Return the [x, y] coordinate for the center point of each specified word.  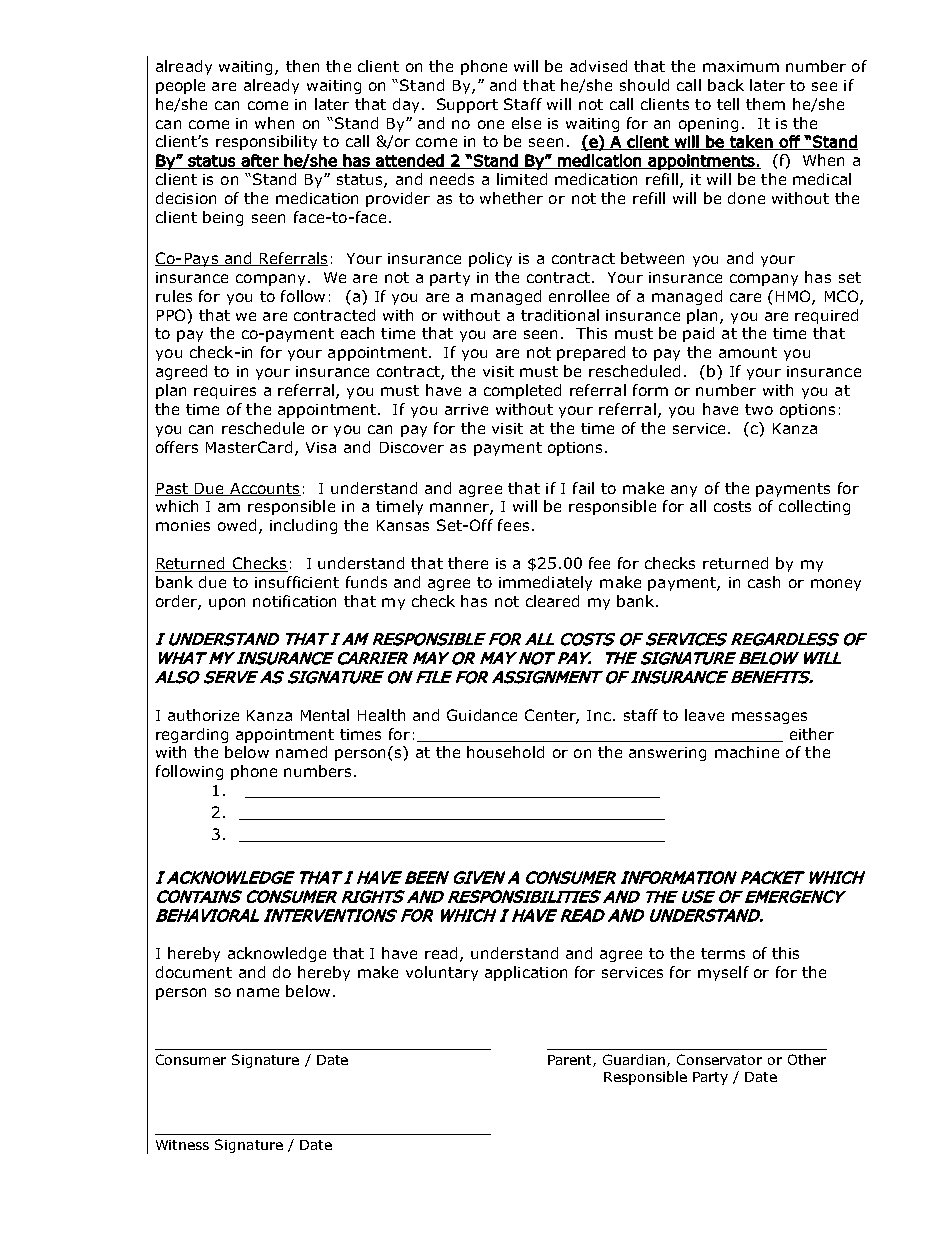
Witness [182, 1145]
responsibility [266, 142]
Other [807, 1059]
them [765, 104]
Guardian [635, 1060]
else [526, 123]
